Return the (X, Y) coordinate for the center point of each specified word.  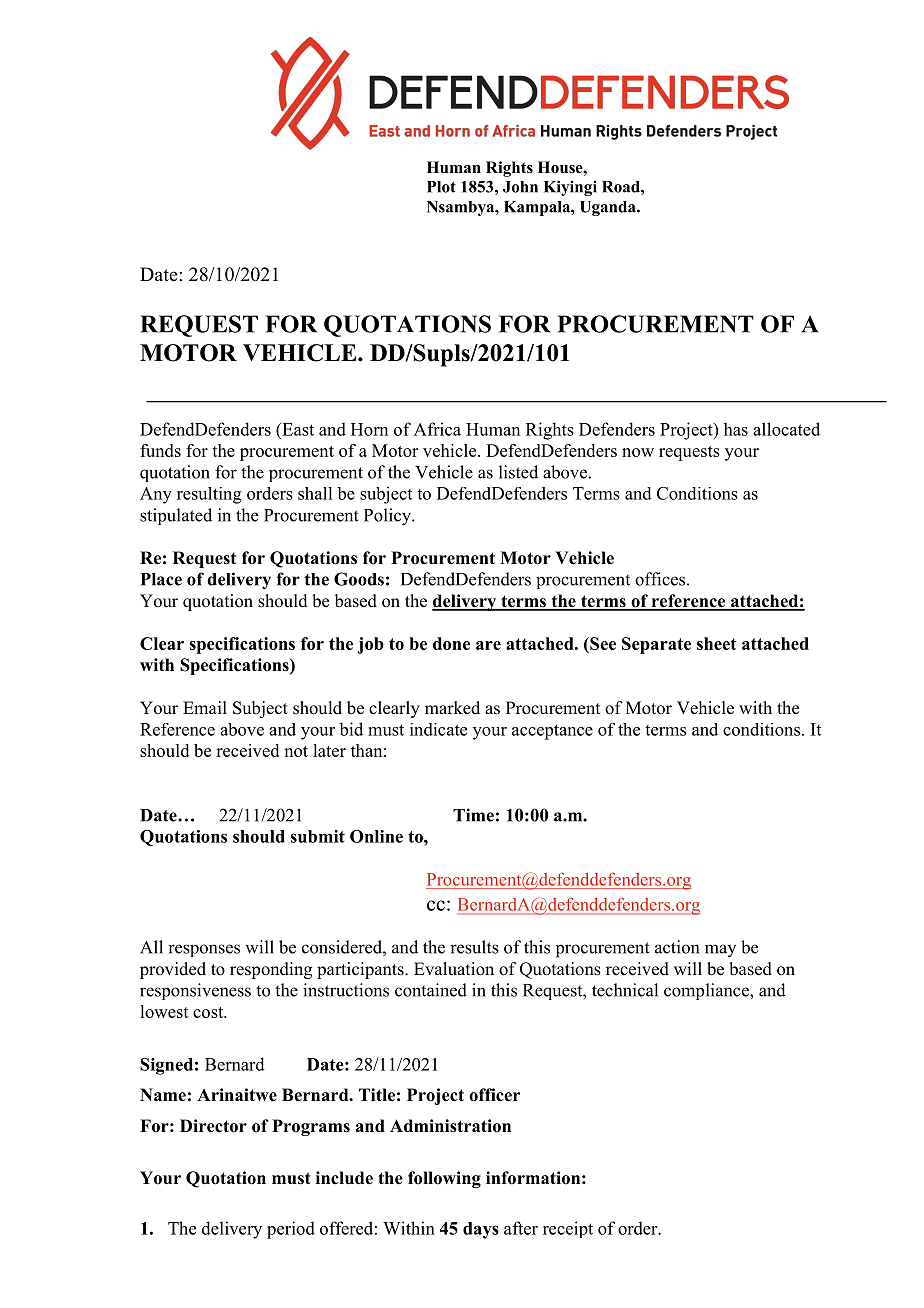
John (520, 187)
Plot (441, 187)
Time (473, 815)
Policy (388, 517)
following (444, 1179)
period (291, 1230)
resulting (209, 495)
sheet (717, 643)
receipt (568, 1229)
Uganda (609, 208)
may (720, 950)
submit (317, 836)
